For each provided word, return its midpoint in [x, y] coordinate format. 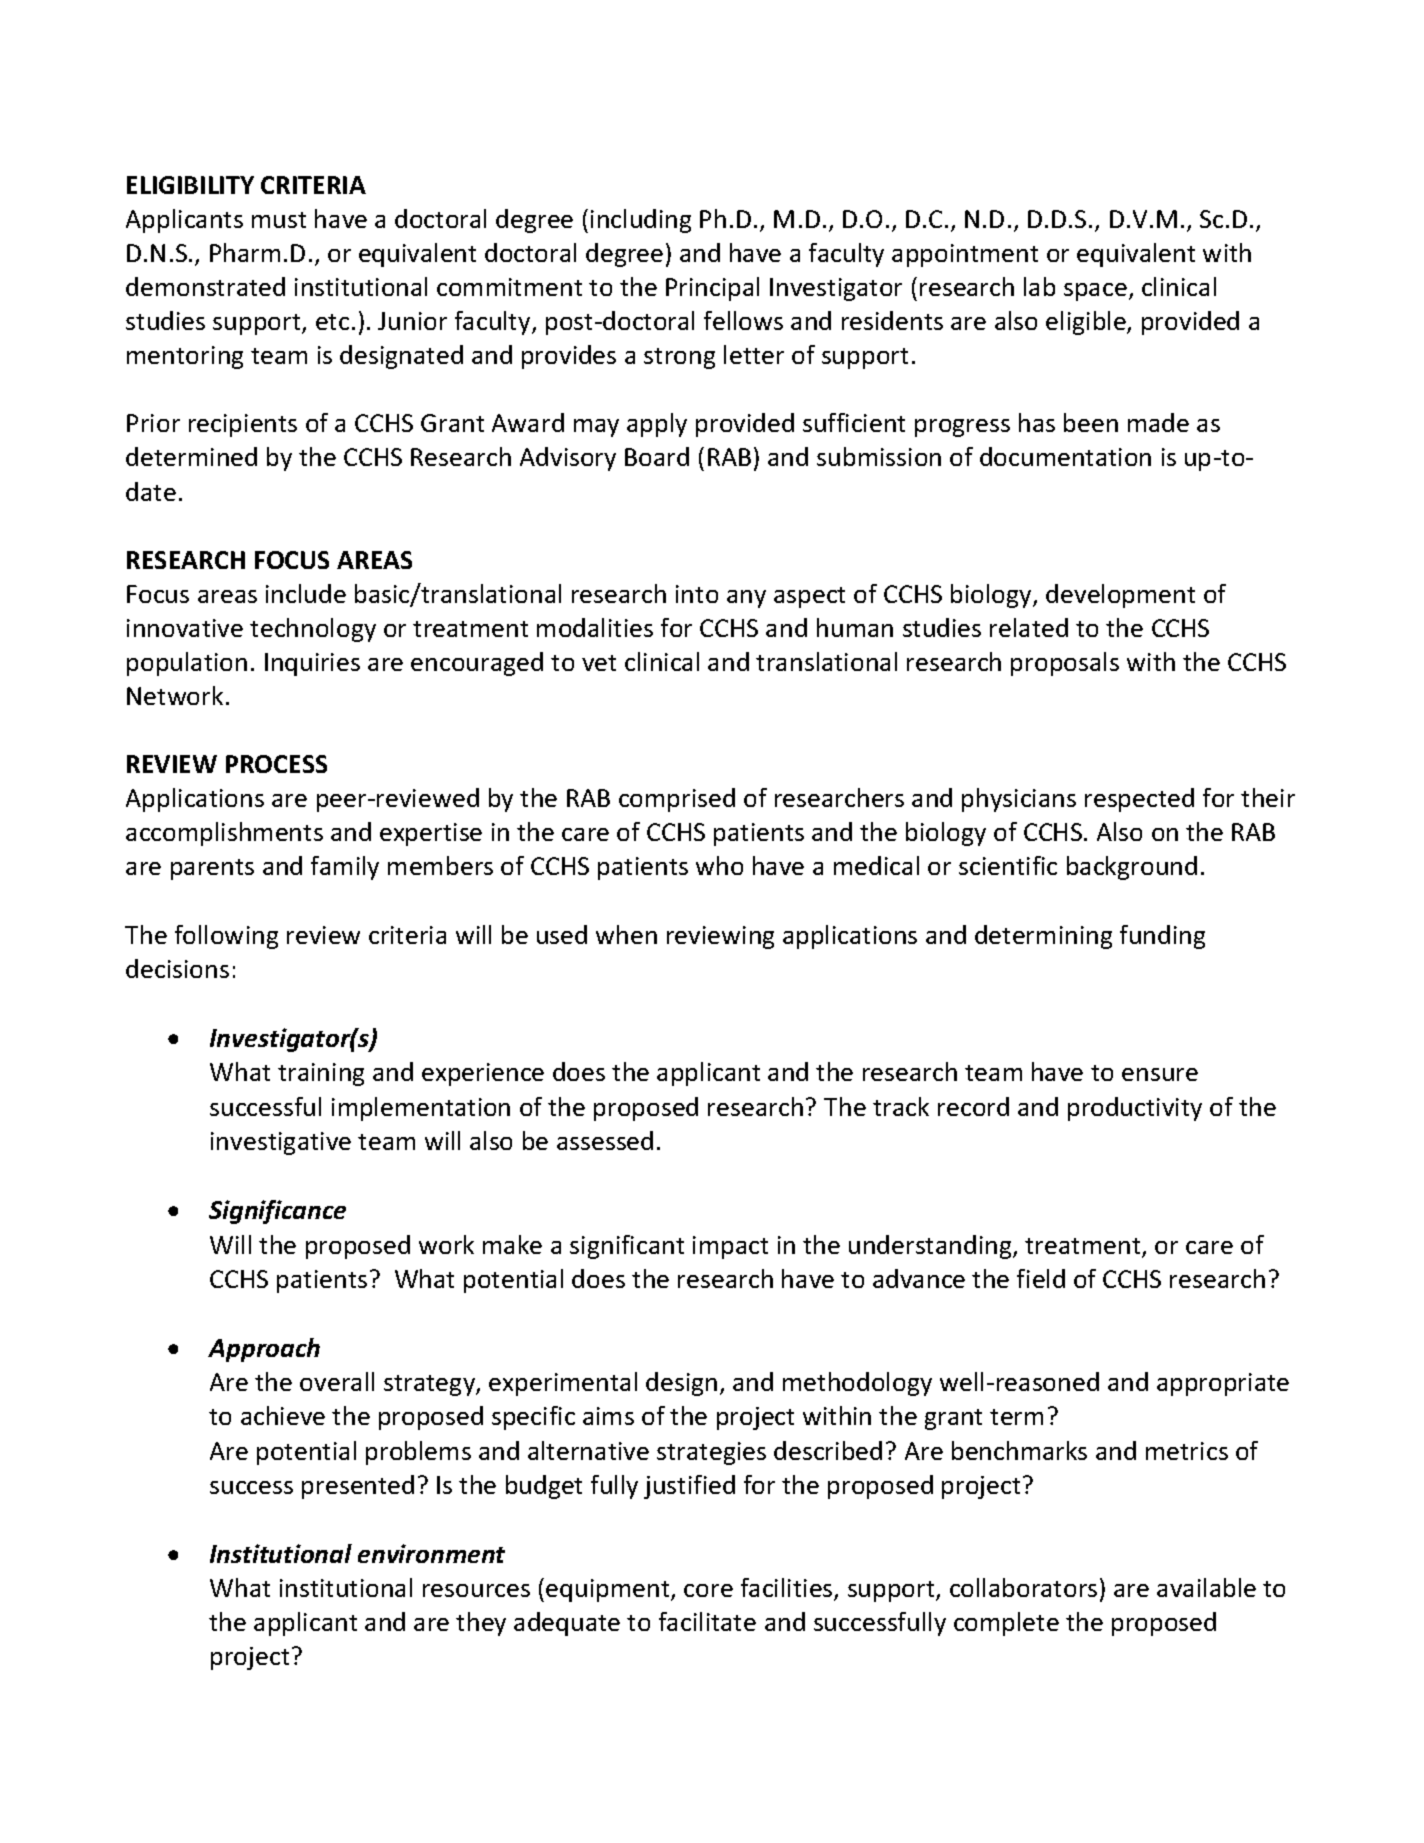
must [279, 220]
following [226, 937]
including [641, 221]
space [1095, 292]
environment [431, 1553]
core [708, 1590]
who [719, 865]
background [1132, 868]
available [1206, 1587]
